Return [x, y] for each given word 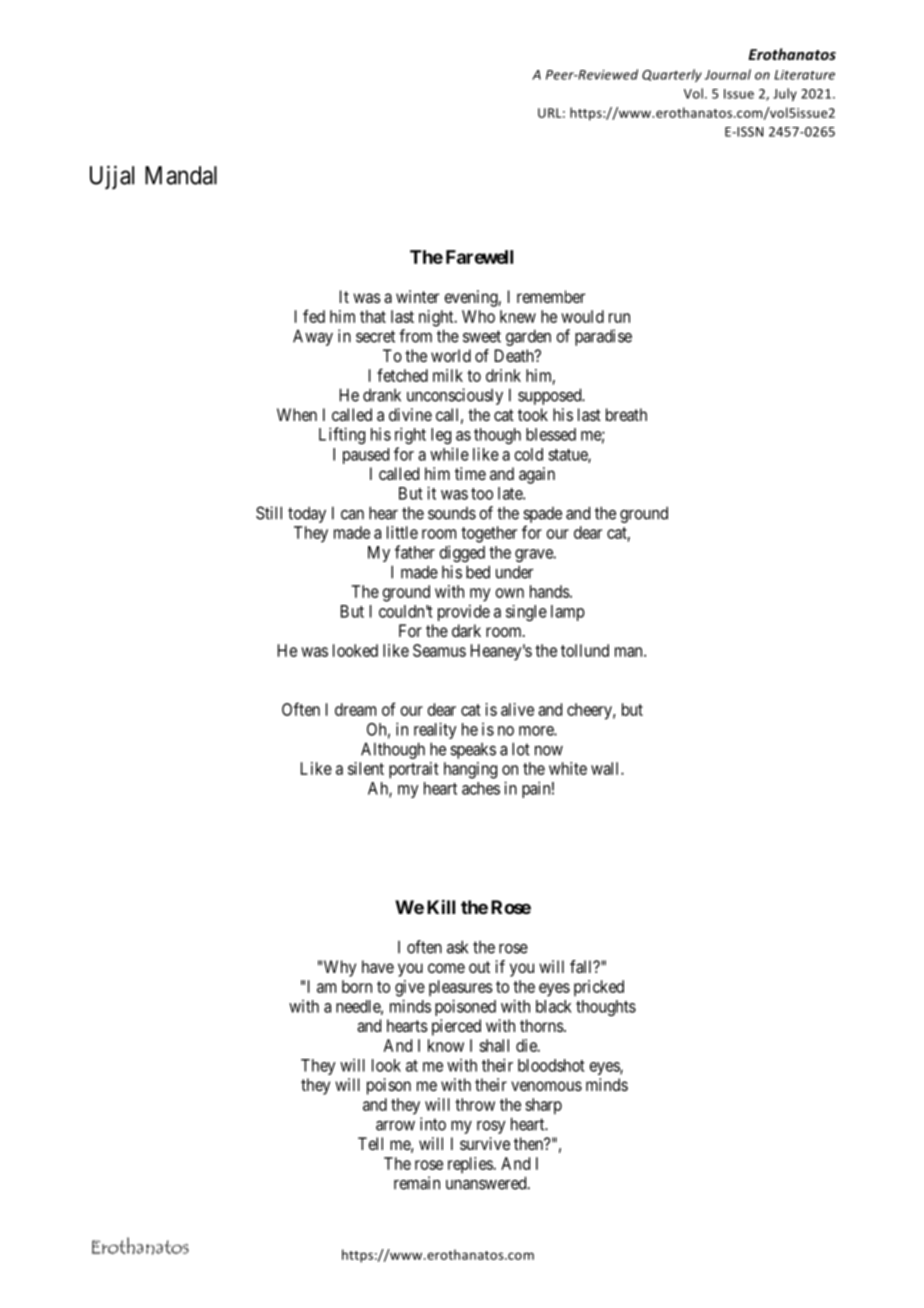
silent [366, 768]
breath [626, 414]
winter [417, 296]
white [568, 768]
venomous [546, 1086]
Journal [728, 74]
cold [529, 454]
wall [606, 768]
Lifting [342, 435]
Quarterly [672, 75]
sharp [543, 1106]
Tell [370, 1143]
